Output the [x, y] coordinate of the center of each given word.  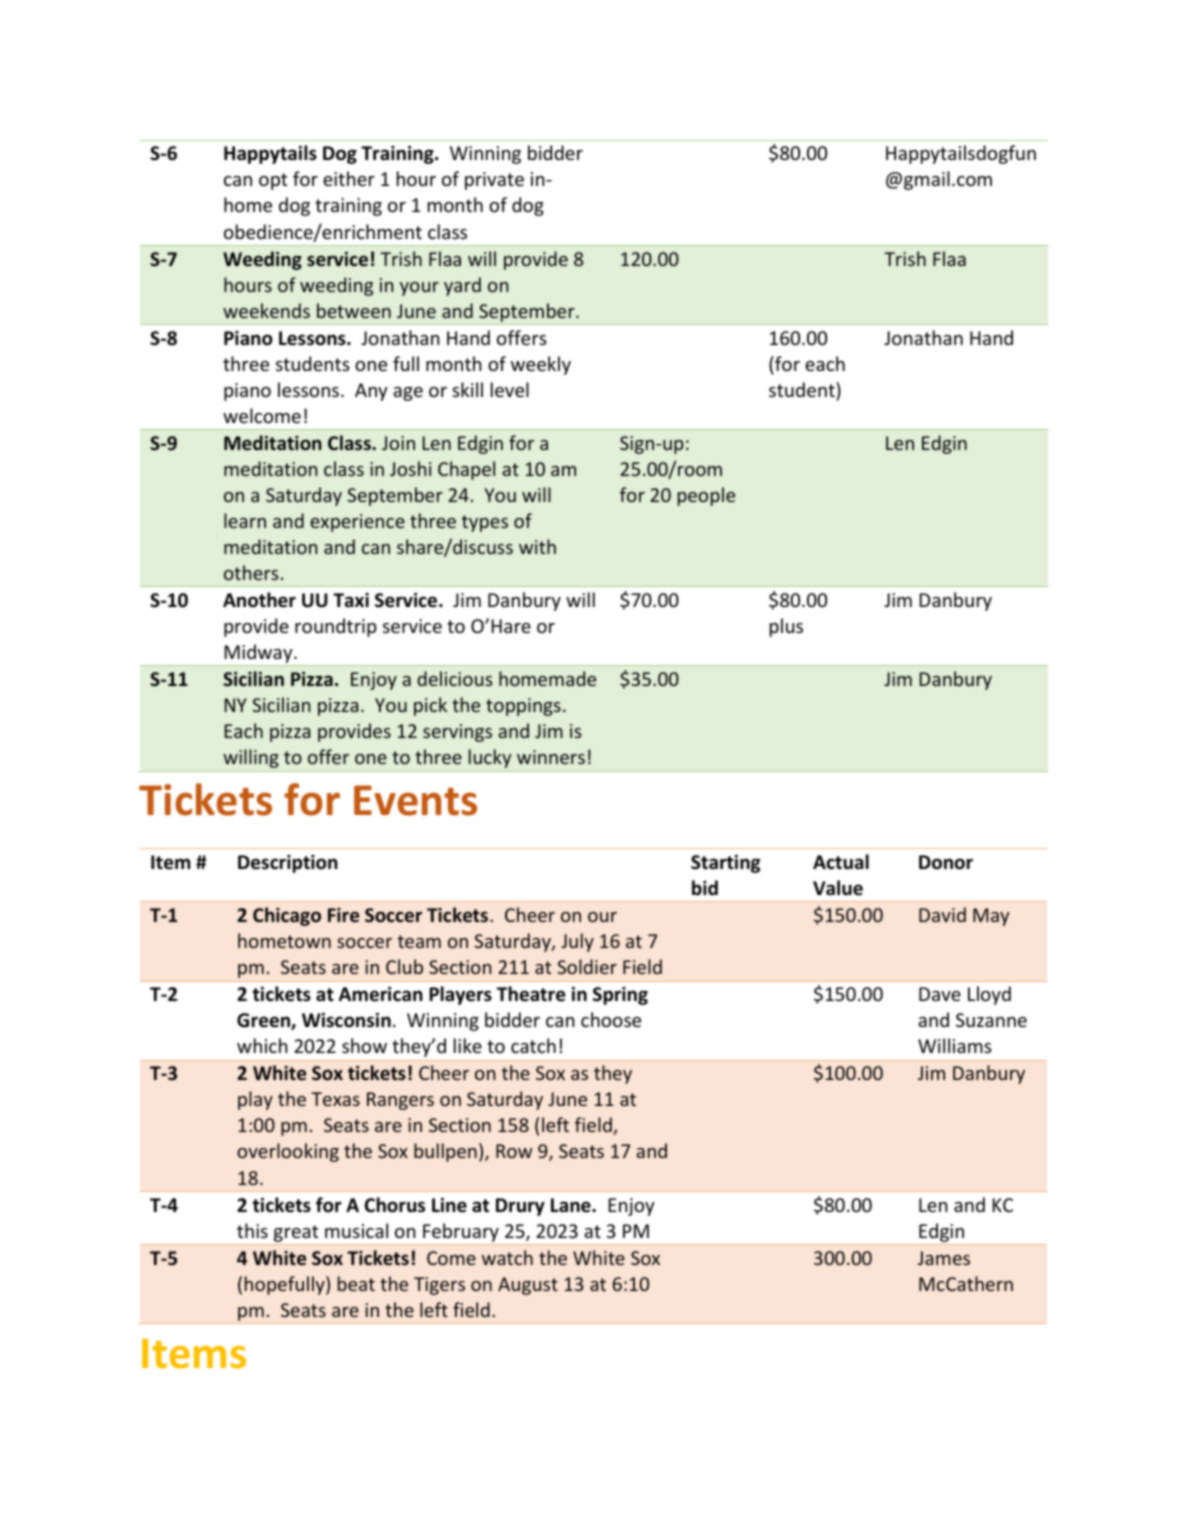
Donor [946, 862]
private [494, 181]
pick [430, 706]
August [528, 1286]
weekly [541, 365]
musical [356, 1230]
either [349, 178]
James [944, 1258]
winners [551, 757]
